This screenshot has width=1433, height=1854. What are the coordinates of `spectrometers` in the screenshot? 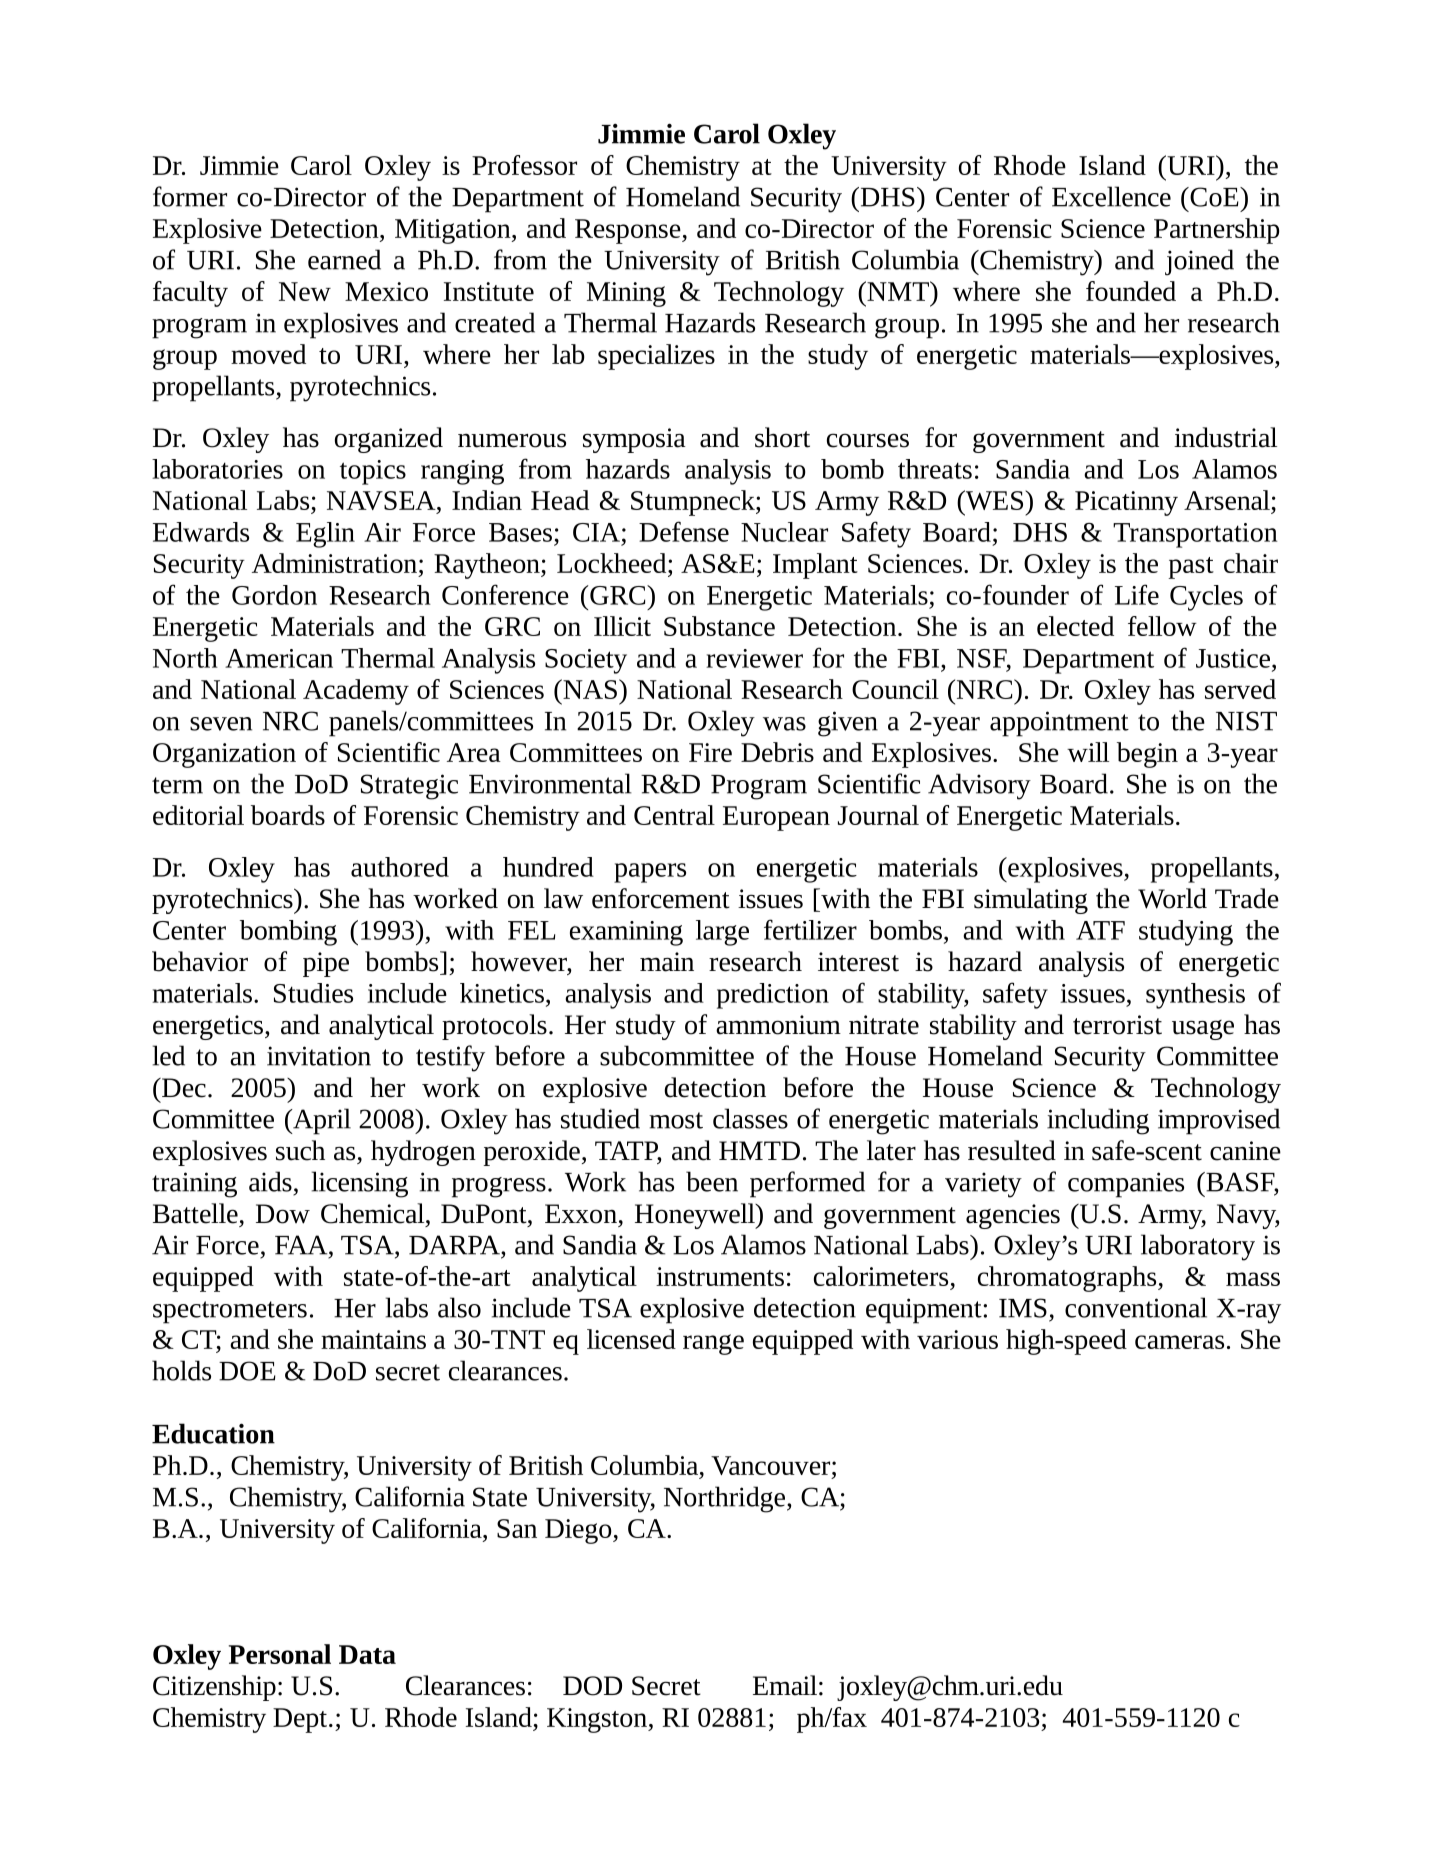 It's located at (230, 1312).
